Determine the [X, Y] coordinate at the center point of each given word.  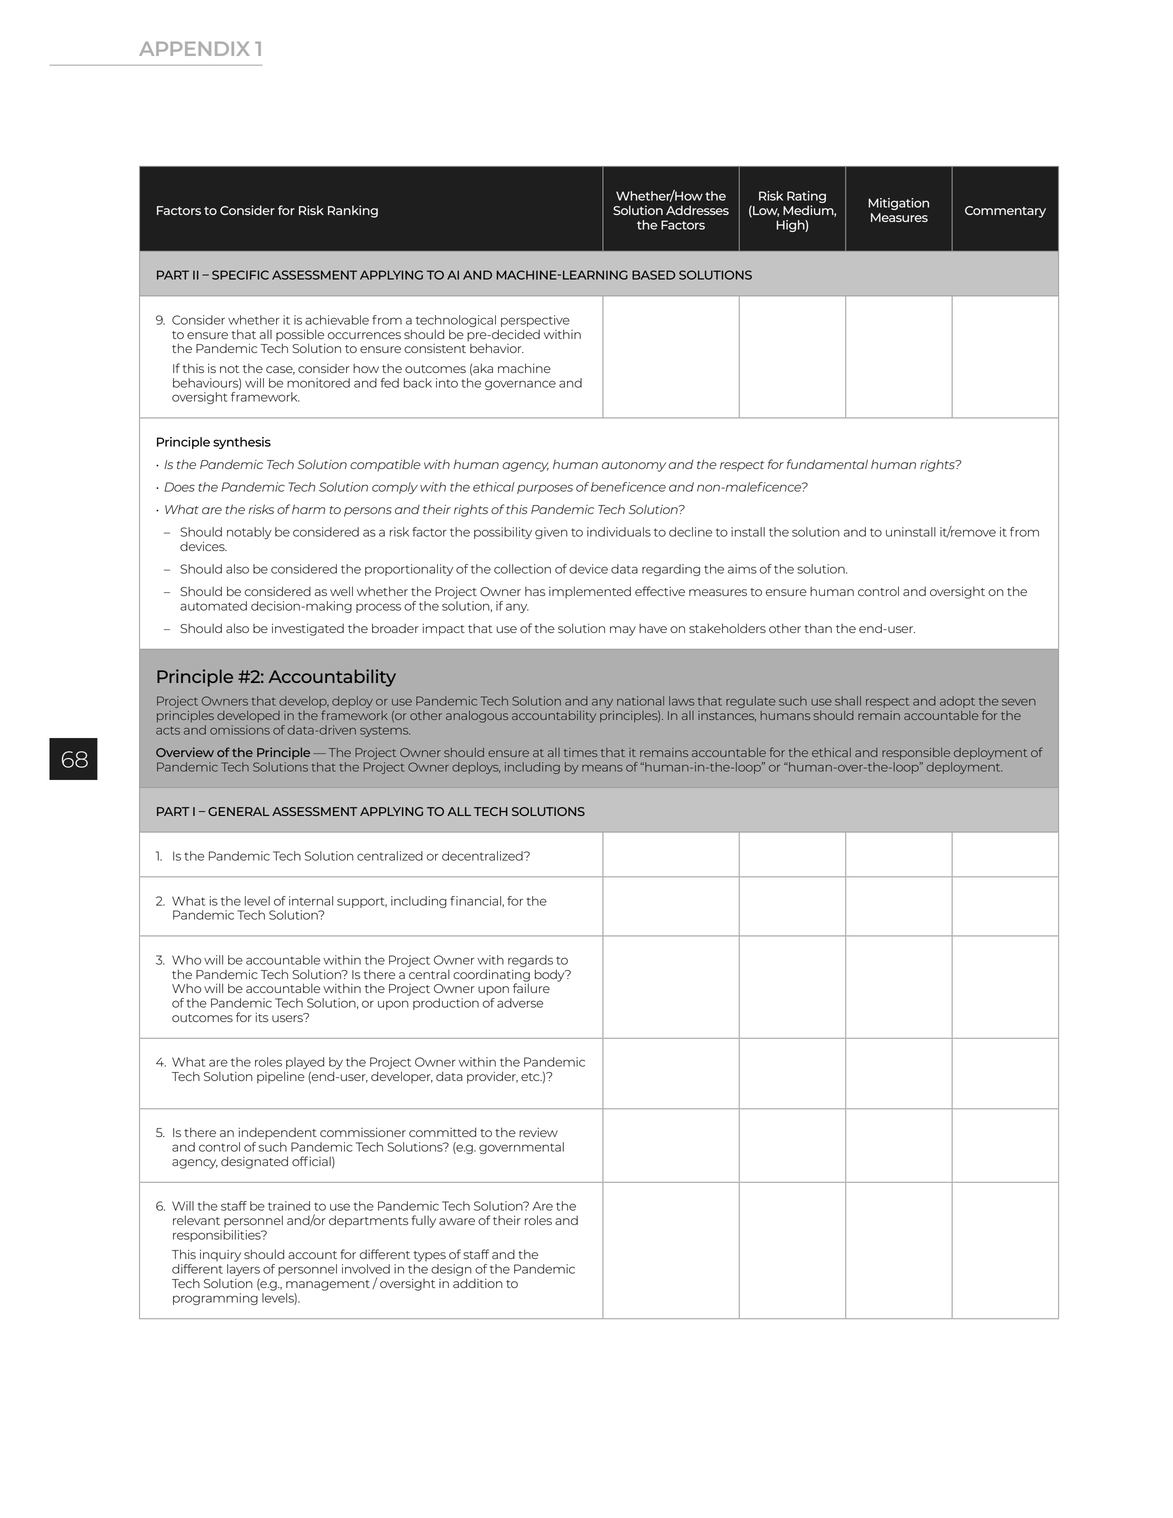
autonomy [634, 466]
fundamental [827, 464]
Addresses [697, 210]
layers [243, 1271]
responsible [916, 753]
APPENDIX [194, 49]
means [602, 768]
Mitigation [898, 204]
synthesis [242, 443]
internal [311, 901]
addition [478, 1283]
